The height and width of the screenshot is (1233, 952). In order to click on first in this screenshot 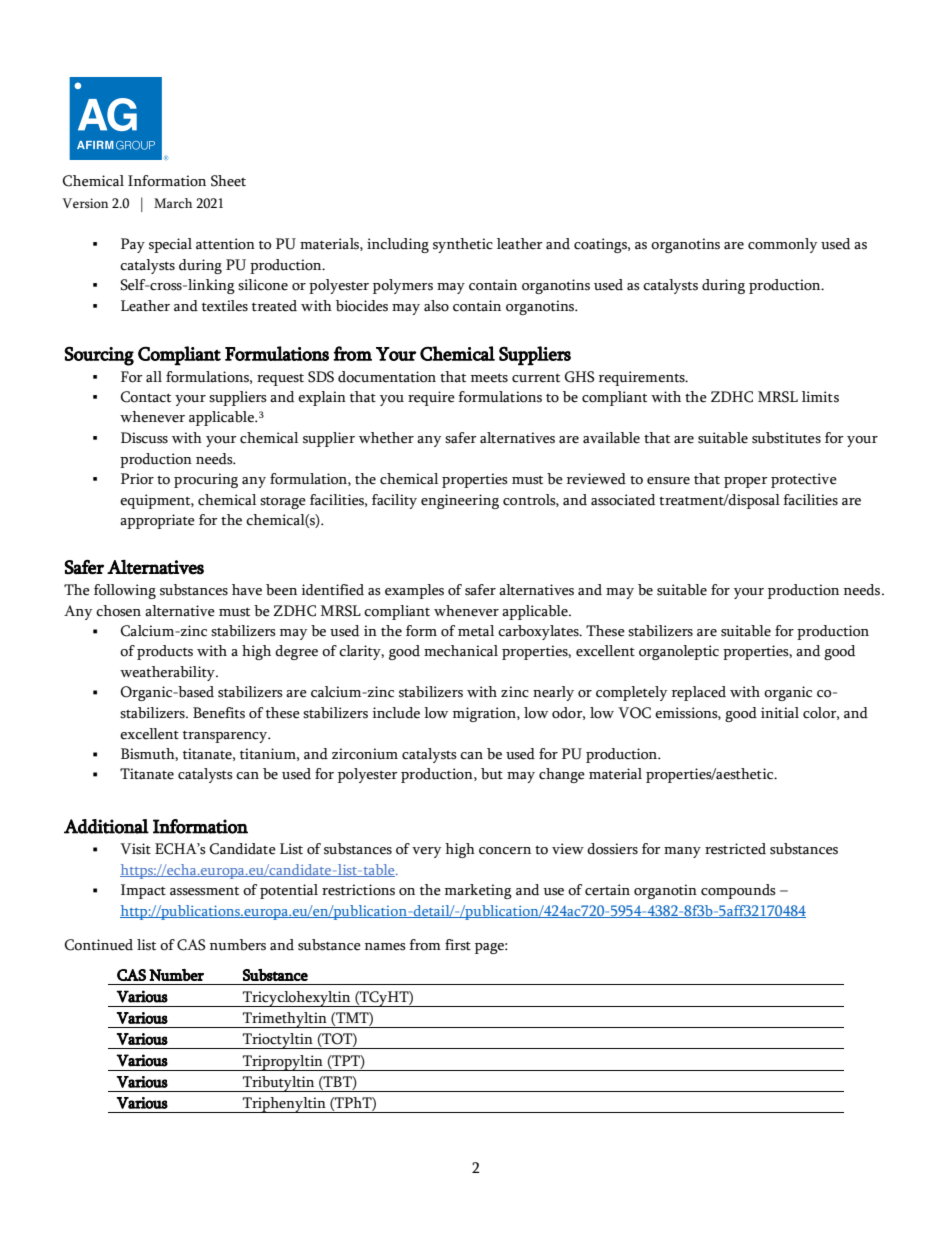, I will do `click(458, 945)`.
